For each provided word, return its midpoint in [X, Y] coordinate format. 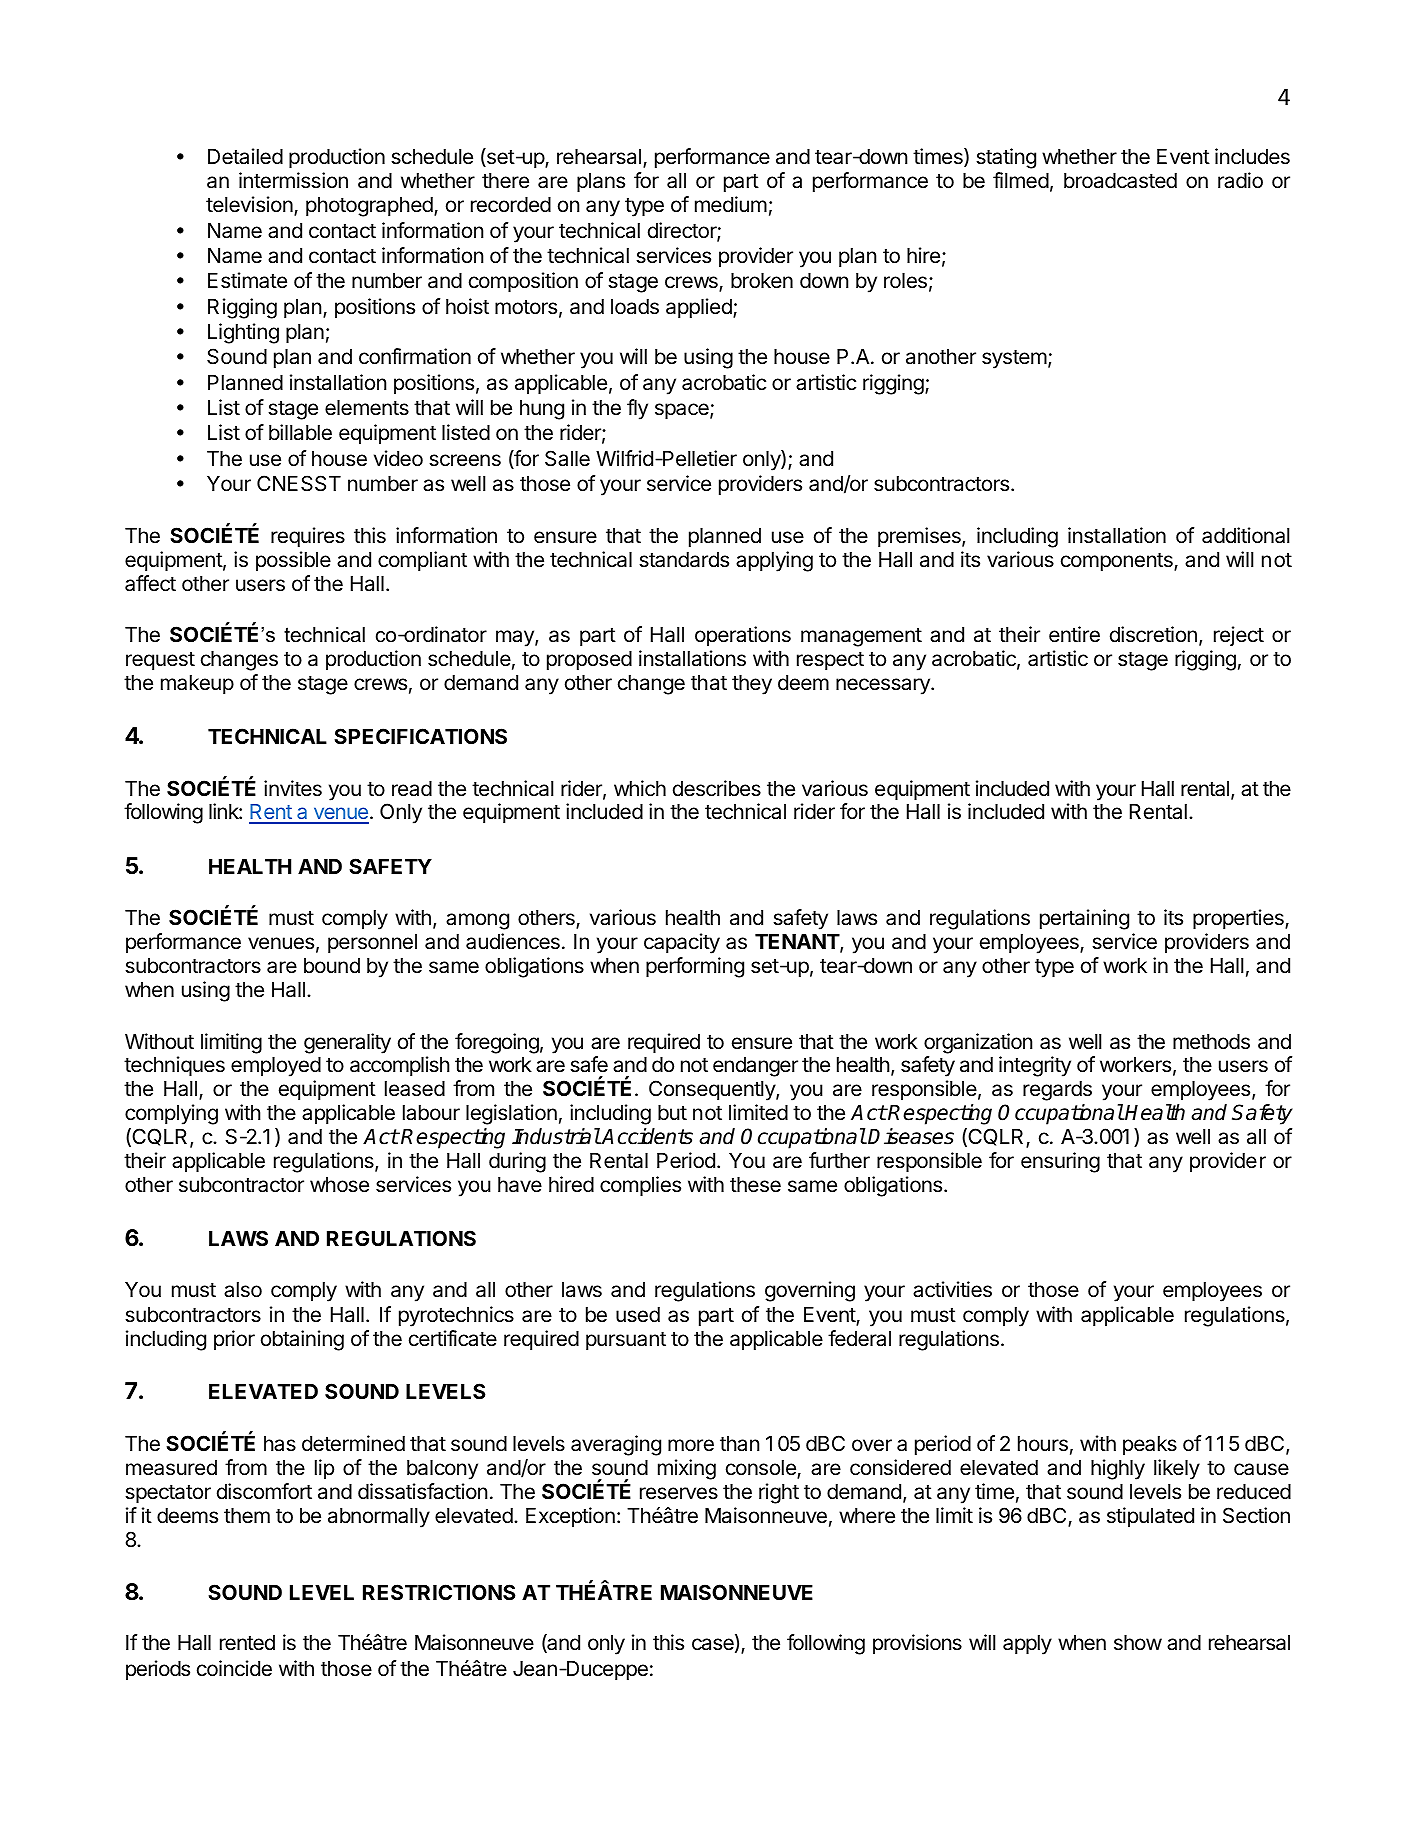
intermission [293, 180]
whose [339, 1185]
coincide [234, 1668]
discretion [1153, 634]
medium [731, 204]
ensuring [1060, 1162]
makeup [197, 685]
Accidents [647, 1136]
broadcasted [1120, 181]
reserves [679, 1493]
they [752, 685]
